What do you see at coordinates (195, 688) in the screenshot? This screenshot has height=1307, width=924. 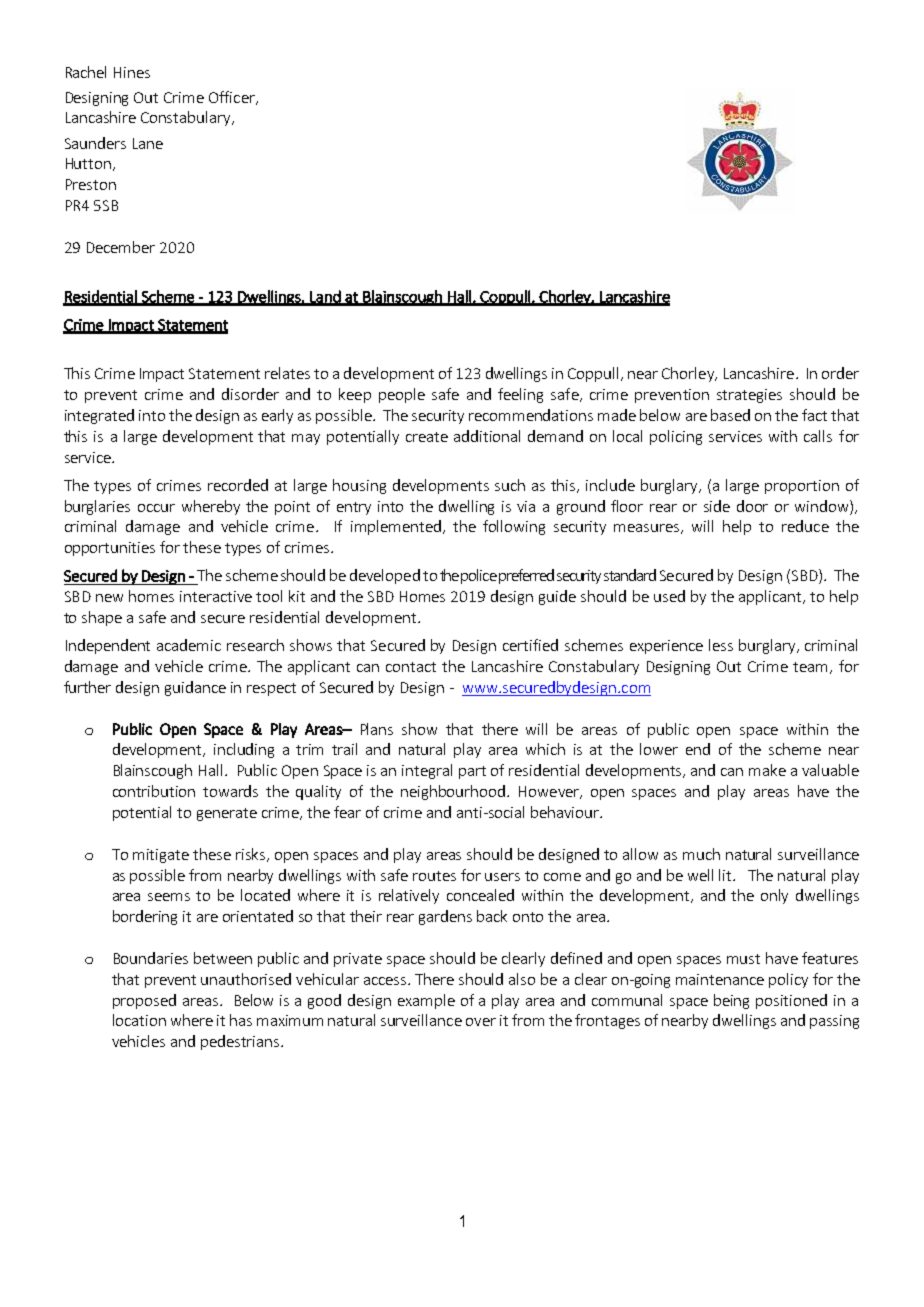 I see `guidance` at bounding box center [195, 688].
